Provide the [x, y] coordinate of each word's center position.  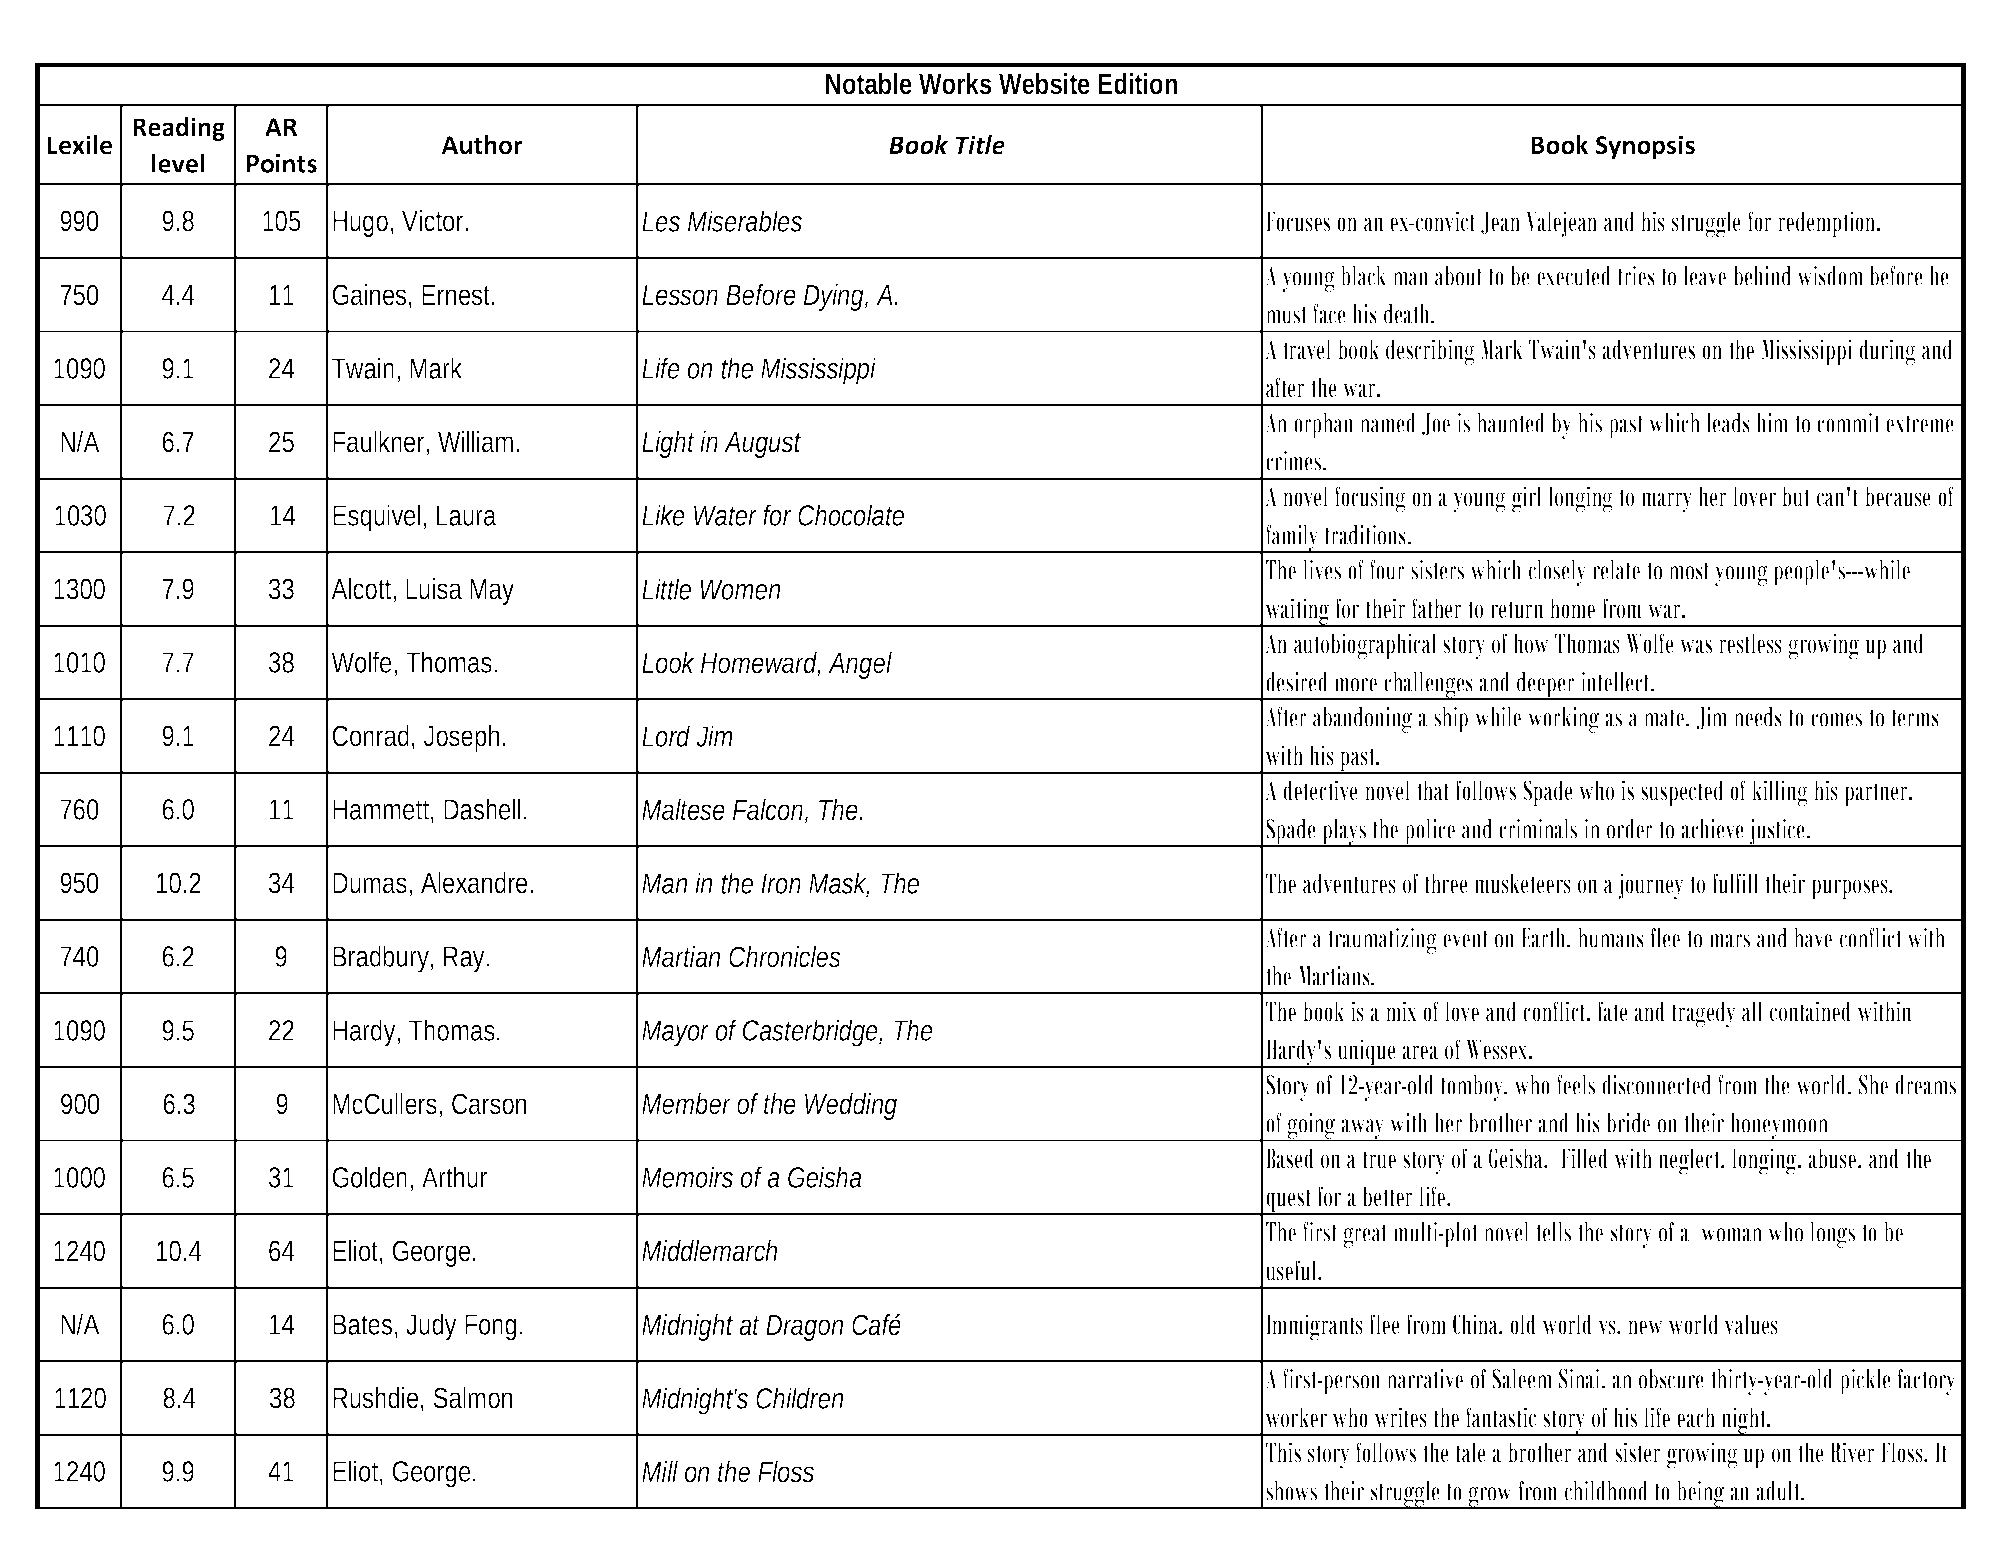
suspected [1682, 793]
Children [799, 1398]
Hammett [383, 811]
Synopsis [1645, 147]
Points [282, 163]
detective [1320, 790]
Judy [431, 1327]
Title [980, 145]
